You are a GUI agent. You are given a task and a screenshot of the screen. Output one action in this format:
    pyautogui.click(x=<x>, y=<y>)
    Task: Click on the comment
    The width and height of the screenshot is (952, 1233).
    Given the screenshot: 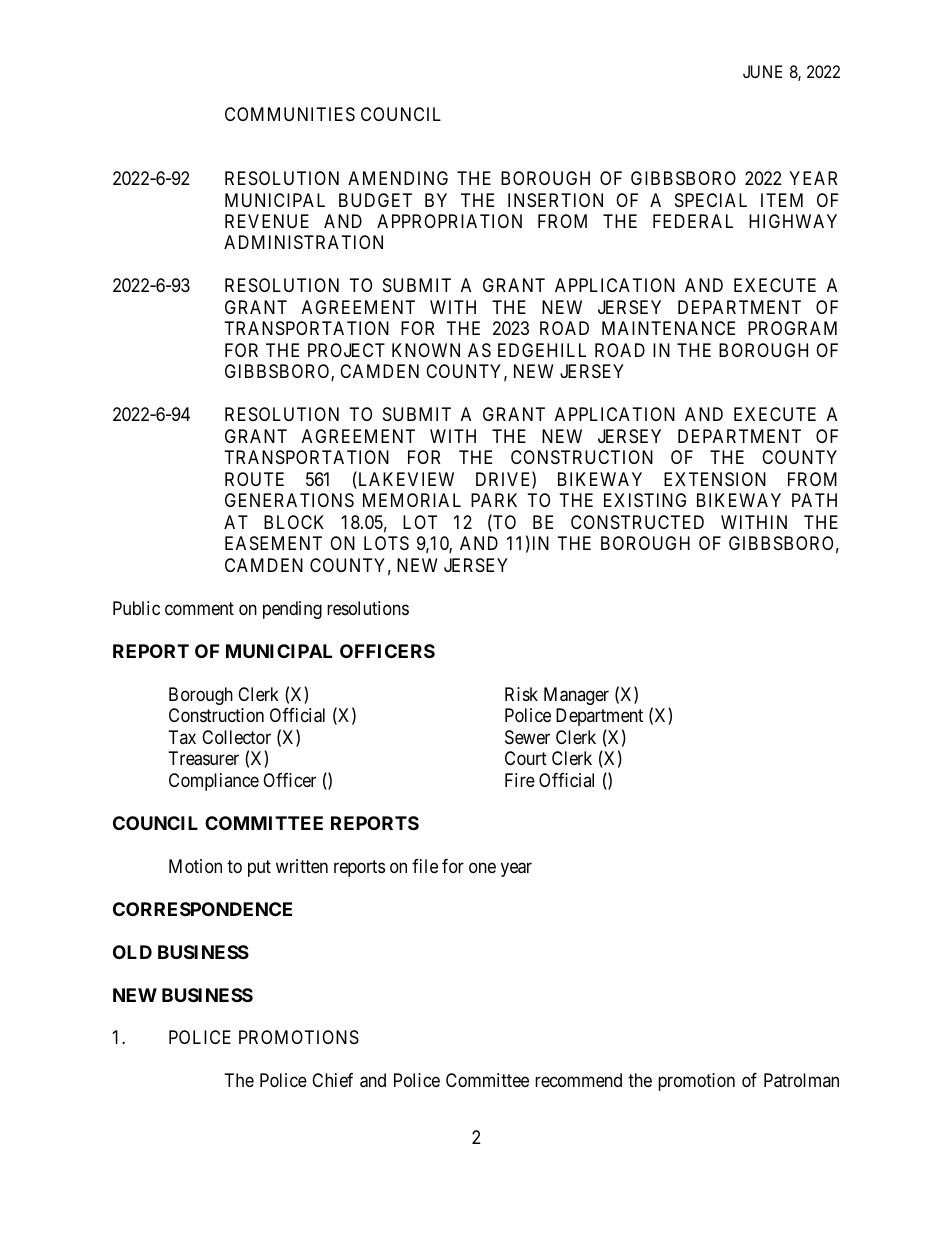 What is the action you would take?
    pyautogui.click(x=199, y=608)
